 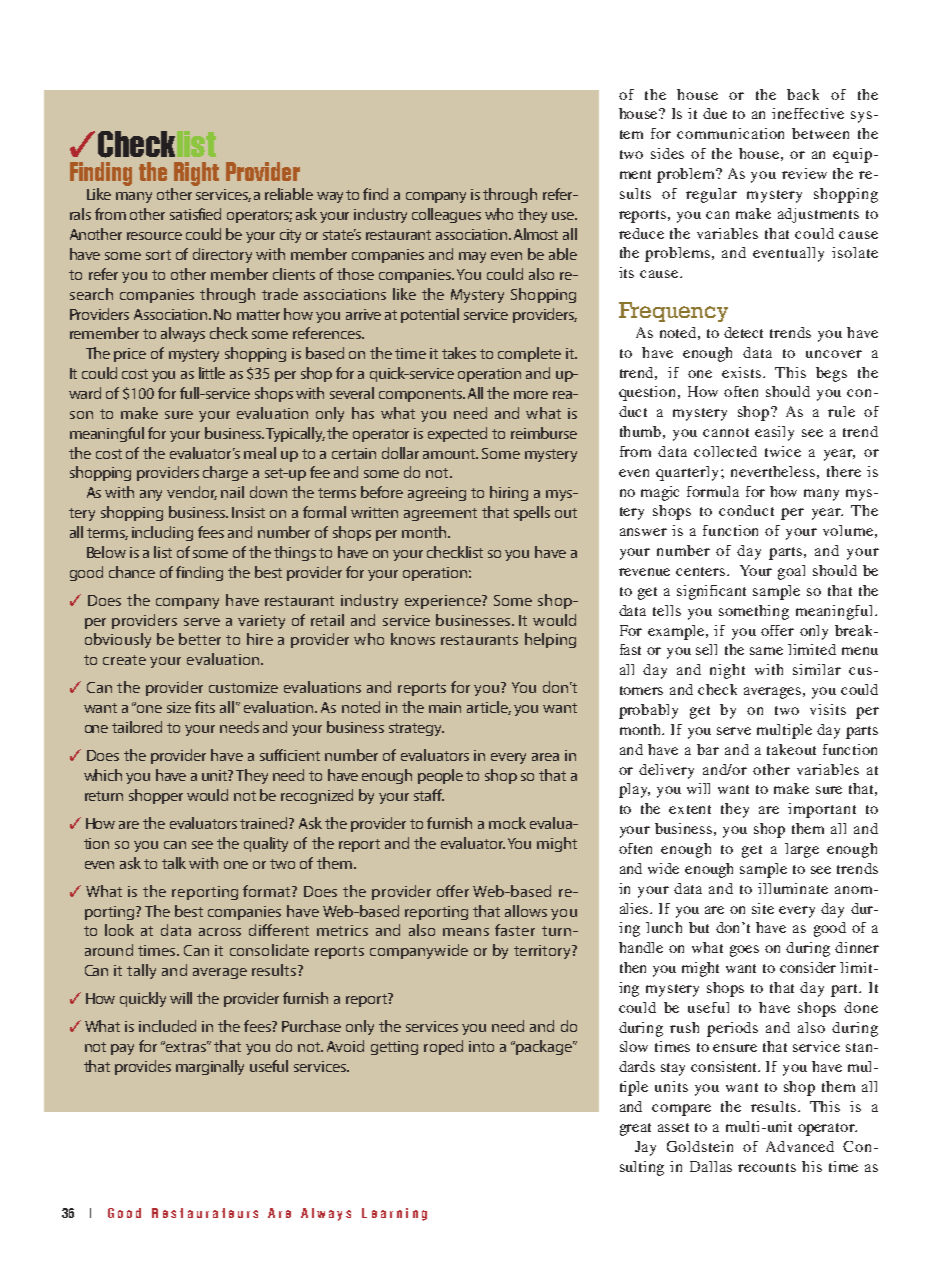 What do you see at coordinates (394, 1214) in the screenshot?
I see `Learning` at bounding box center [394, 1214].
